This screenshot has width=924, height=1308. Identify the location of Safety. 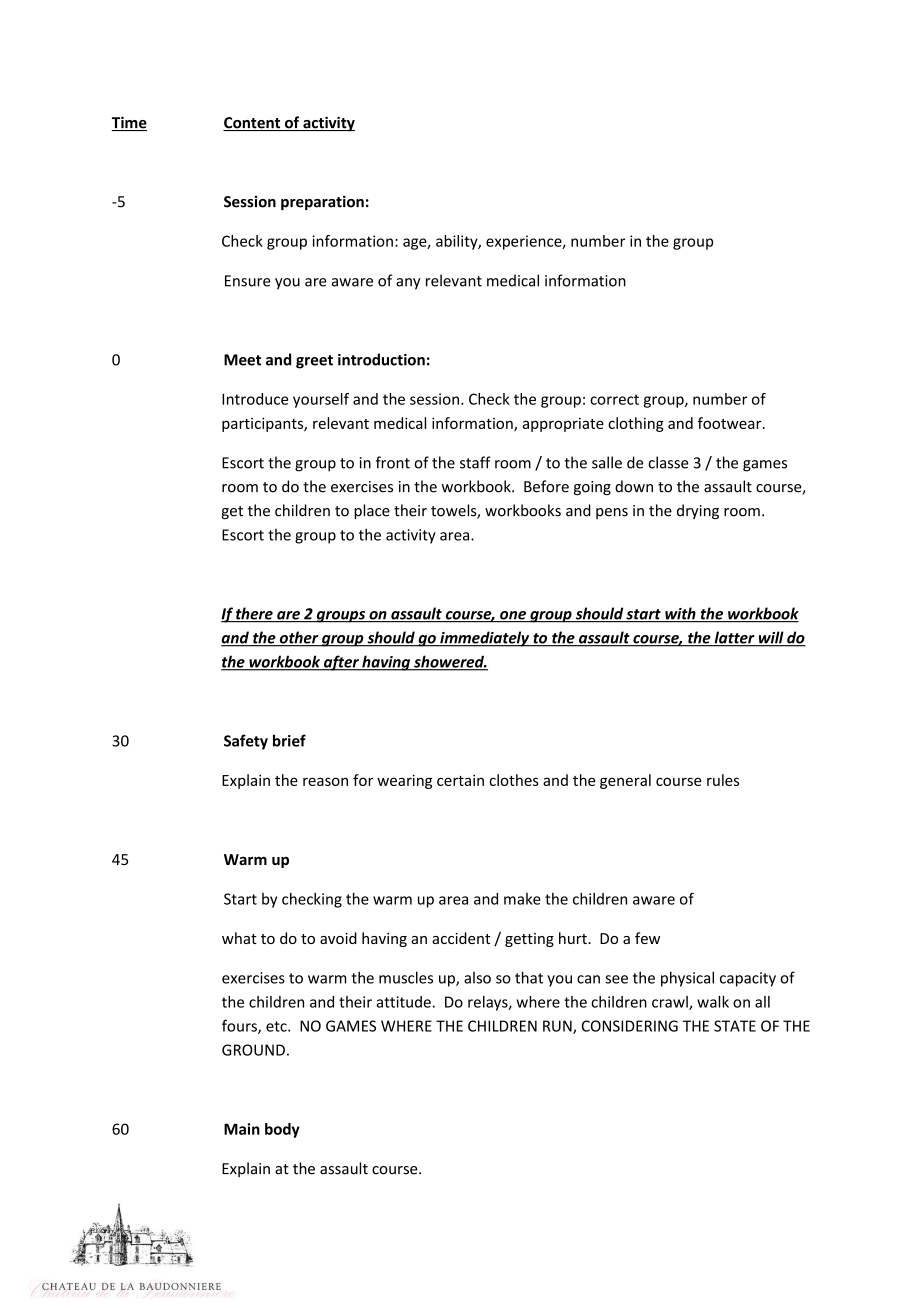
(246, 742).
